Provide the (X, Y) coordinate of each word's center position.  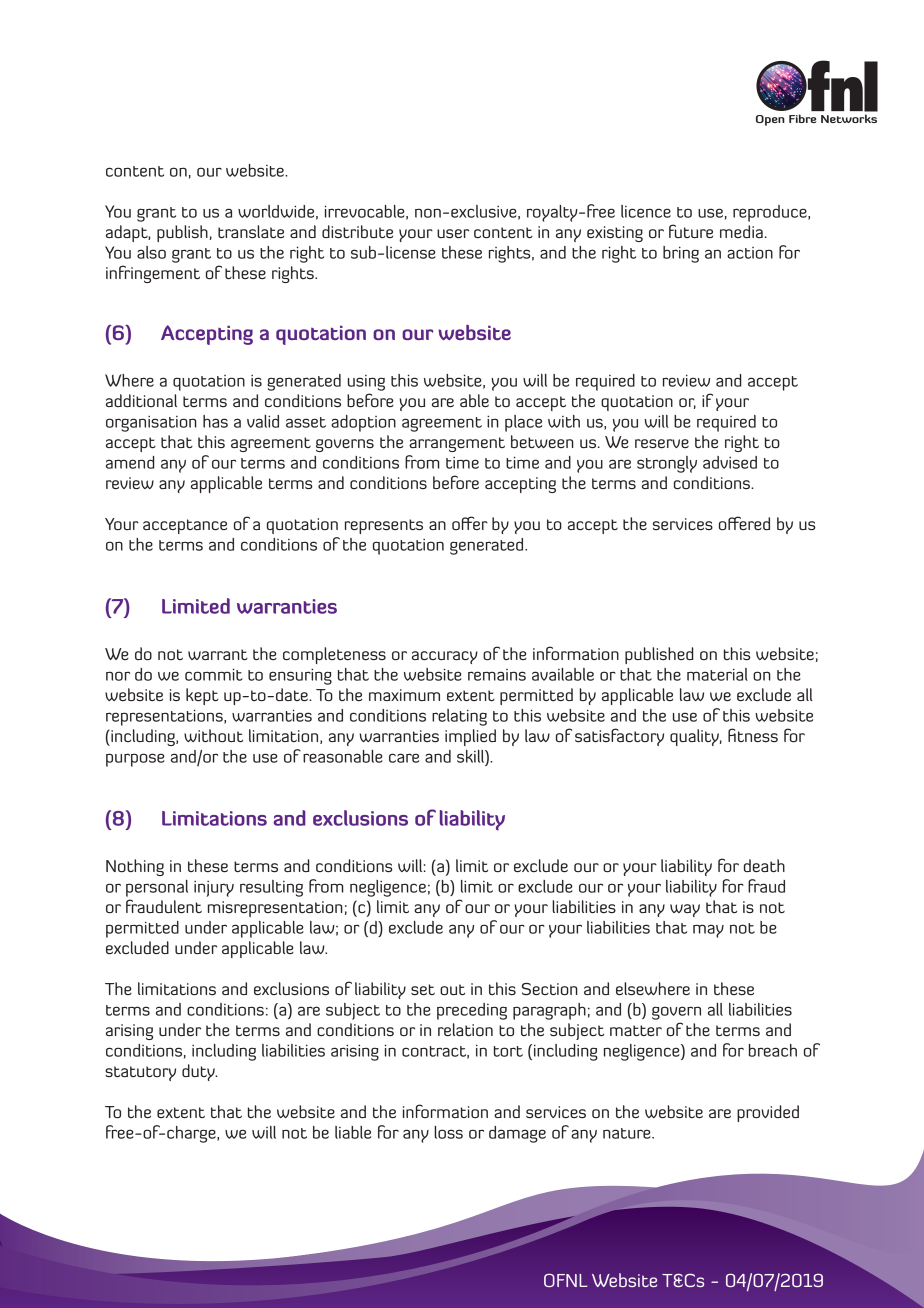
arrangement (457, 444)
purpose (135, 760)
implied (470, 737)
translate (251, 231)
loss (448, 1132)
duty (199, 1072)
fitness (753, 735)
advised (730, 462)
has (215, 421)
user (453, 233)
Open (770, 120)
